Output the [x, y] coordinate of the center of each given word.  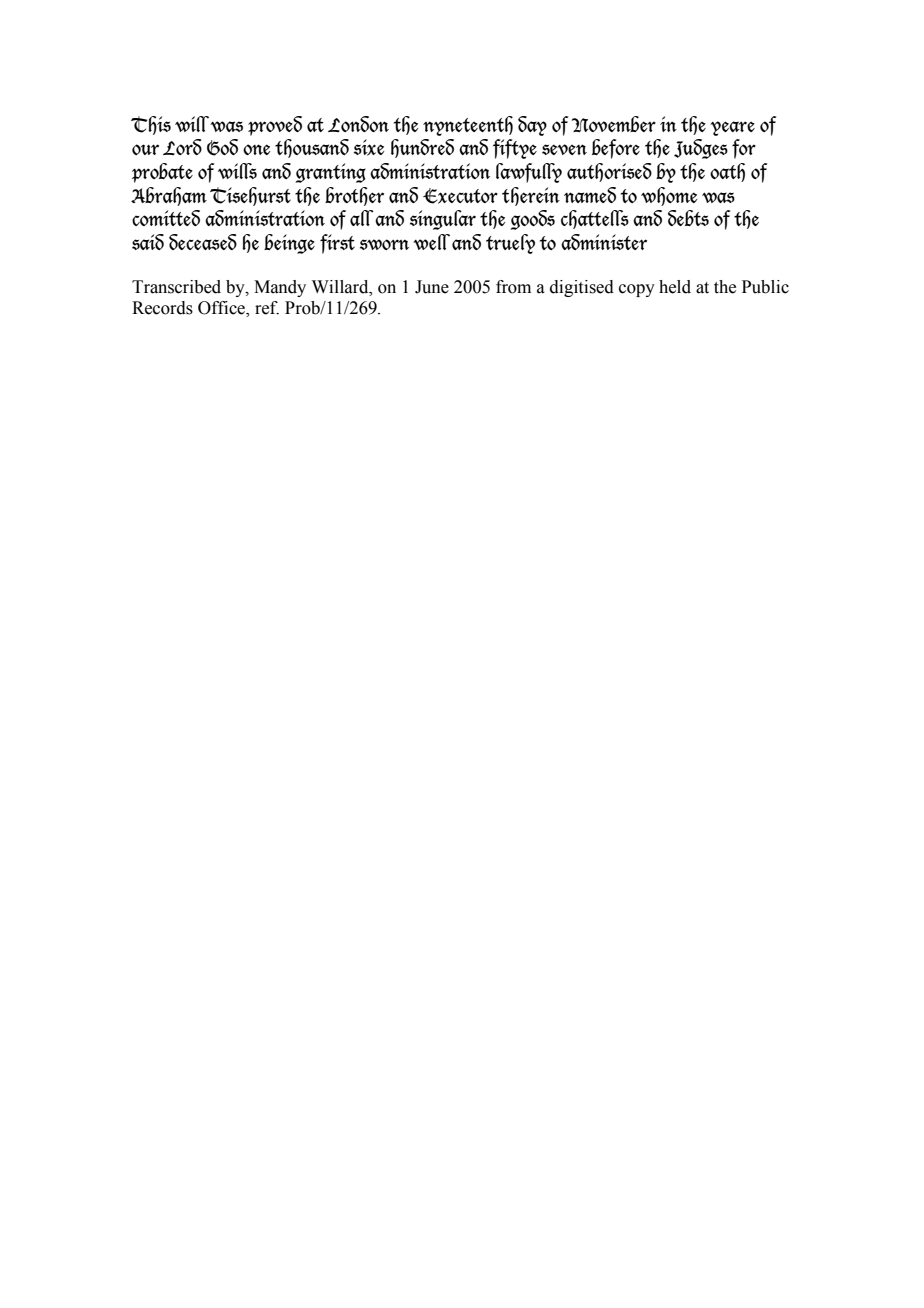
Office [222, 309]
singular [443, 220]
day [532, 126]
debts [688, 218]
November [614, 124]
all [362, 218]
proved [275, 126]
